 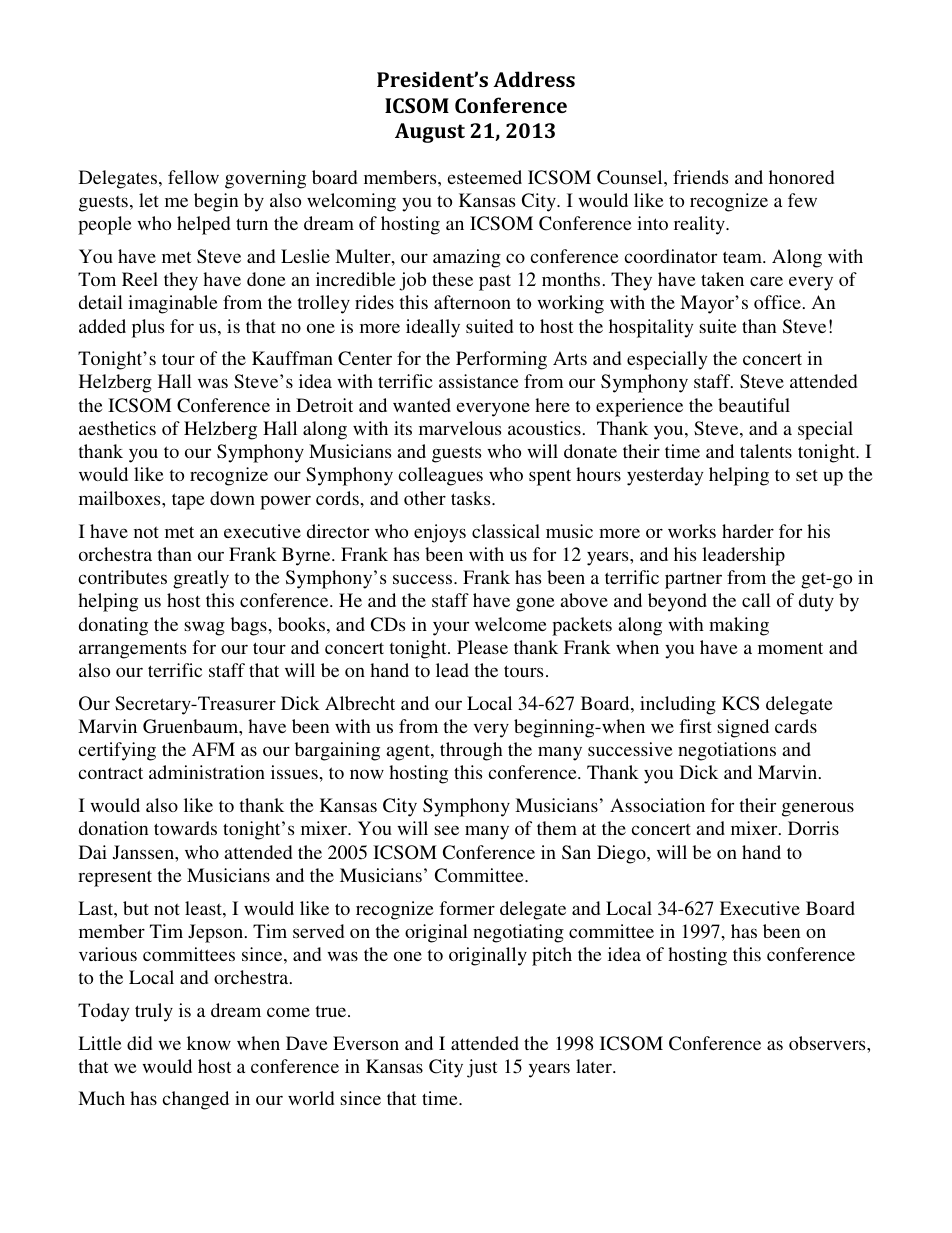 What do you see at coordinates (501, 360) in the document?
I see `Performing` at bounding box center [501, 360].
